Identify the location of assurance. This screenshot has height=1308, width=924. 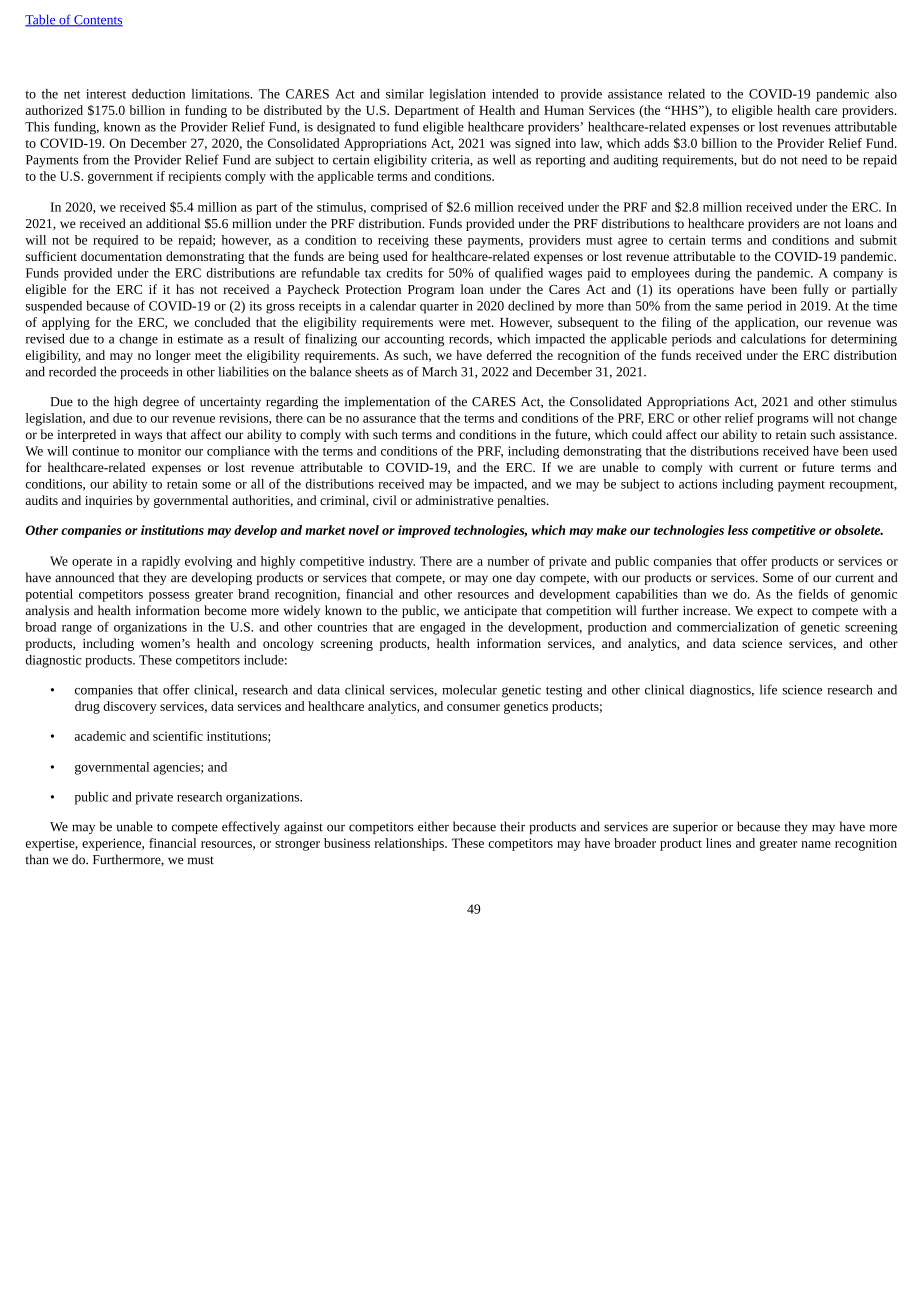
(389, 419).
